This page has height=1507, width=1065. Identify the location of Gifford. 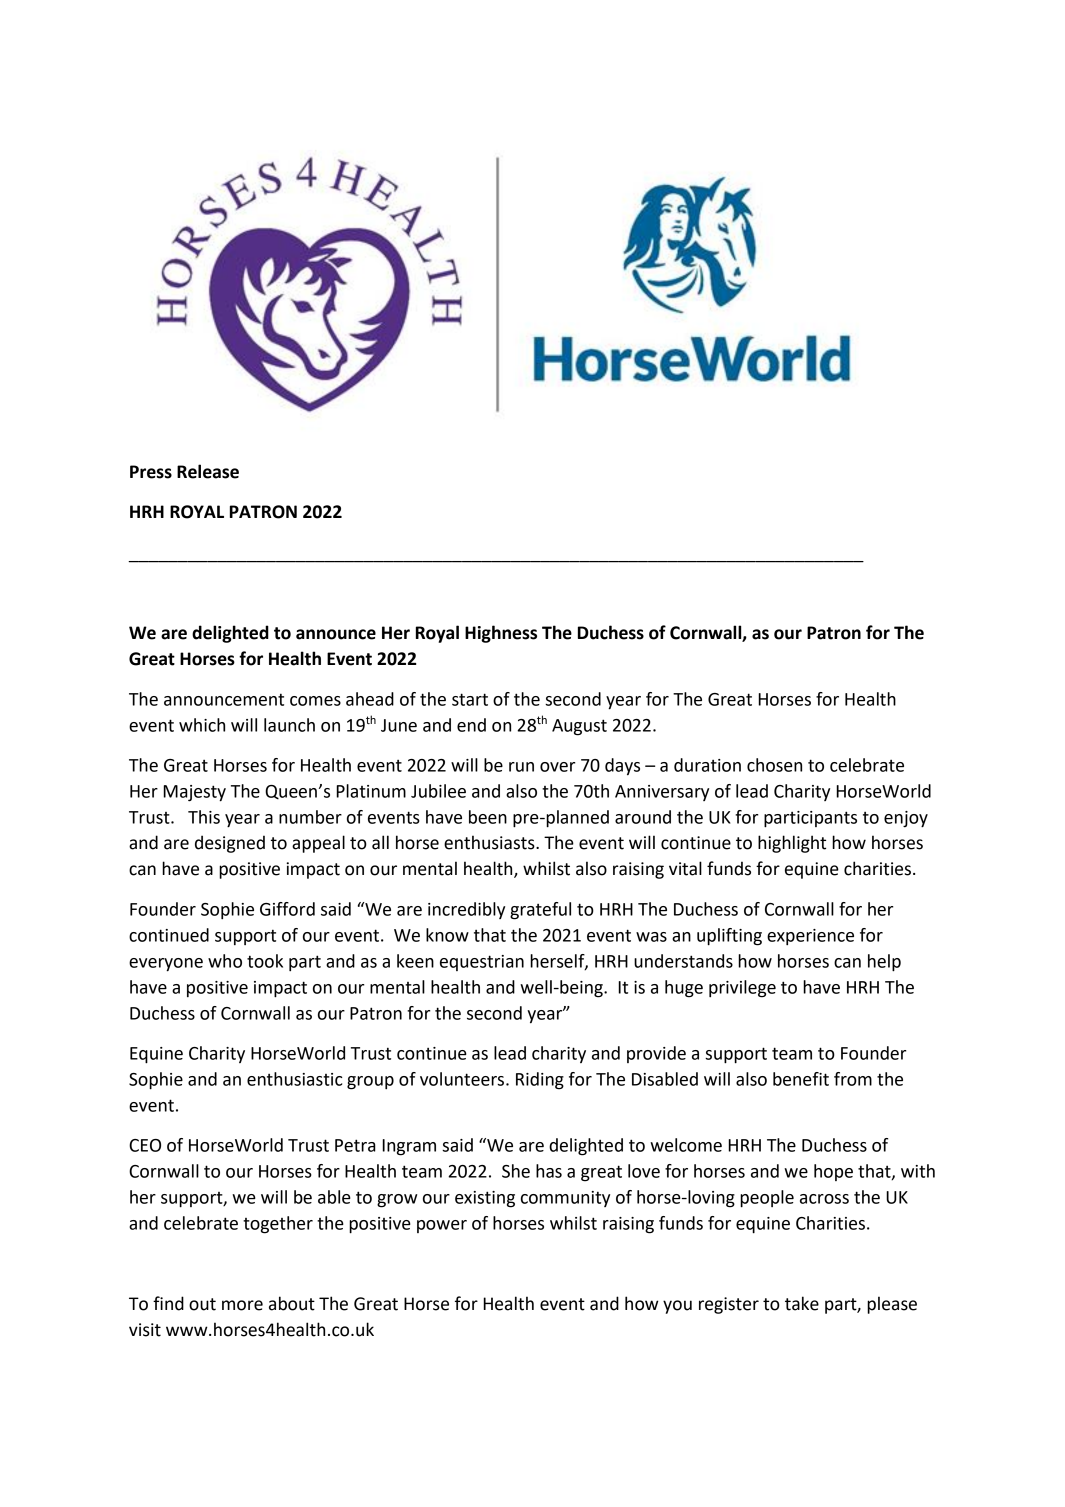
(287, 909).
